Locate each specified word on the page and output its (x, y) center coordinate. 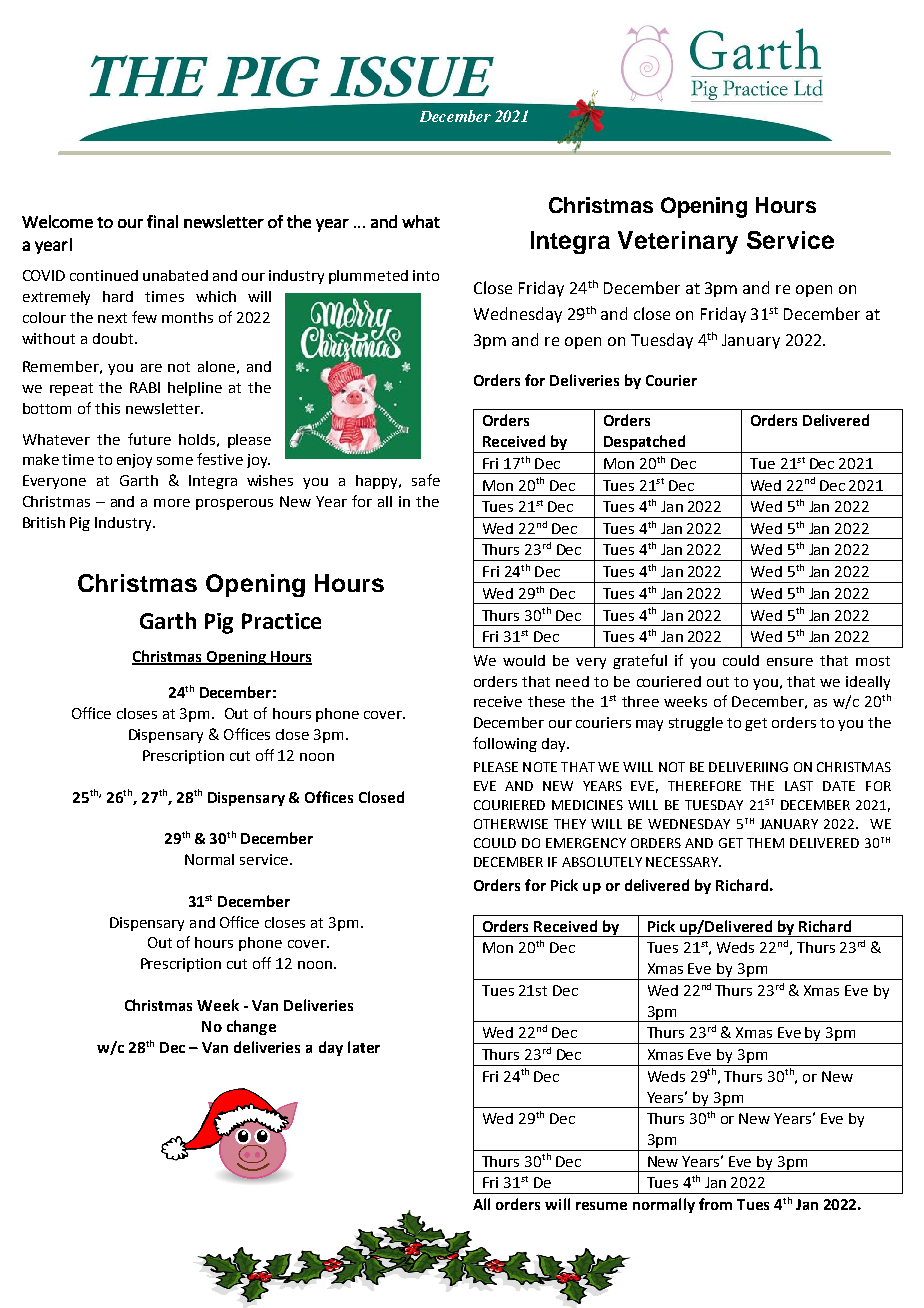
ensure (790, 662)
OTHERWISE (511, 824)
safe (426, 480)
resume (601, 1206)
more (172, 503)
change (251, 1027)
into (426, 275)
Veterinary (678, 242)
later (364, 1047)
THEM (765, 843)
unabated (175, 275)
